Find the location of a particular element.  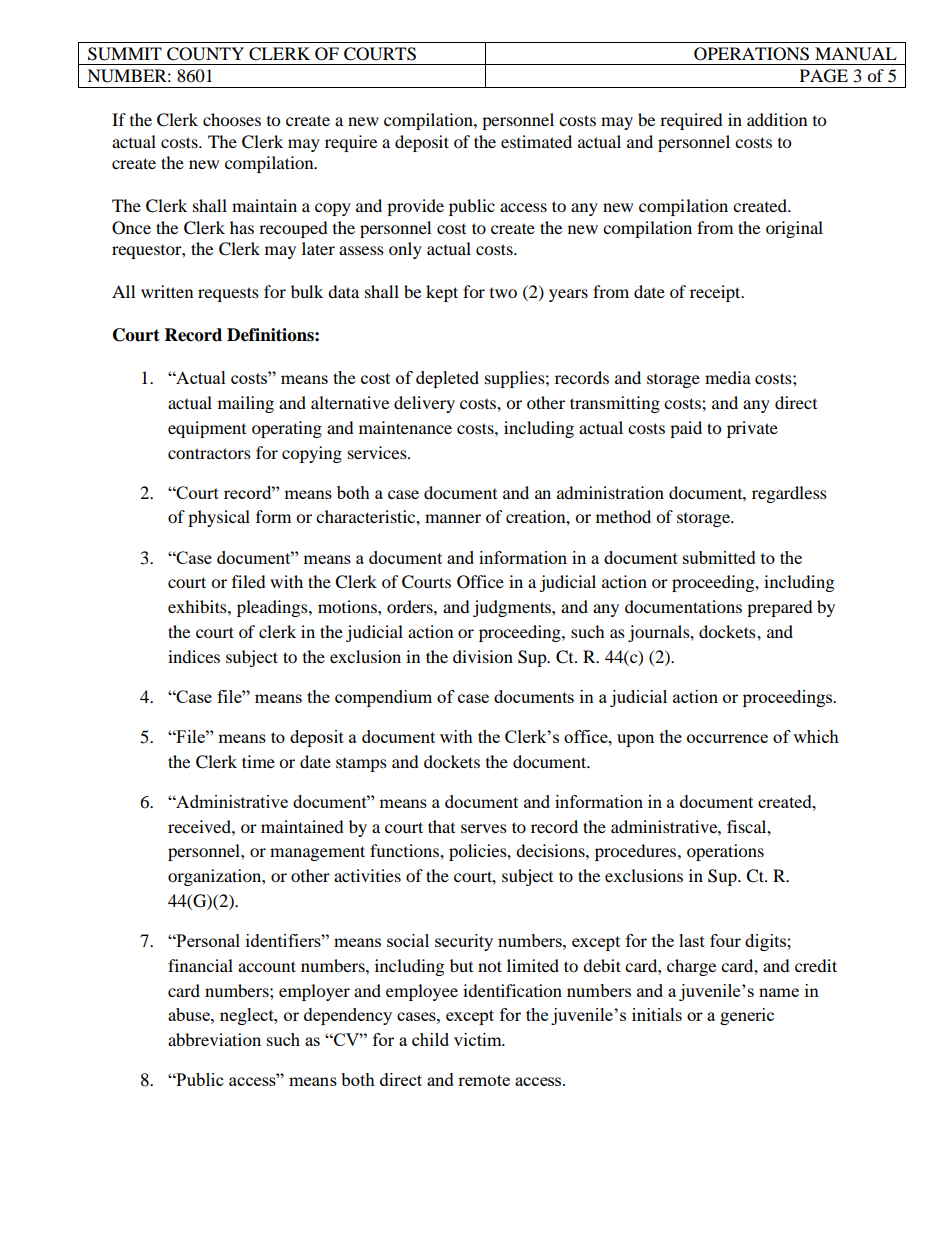

submitted is located at coordinates (719, 557).
